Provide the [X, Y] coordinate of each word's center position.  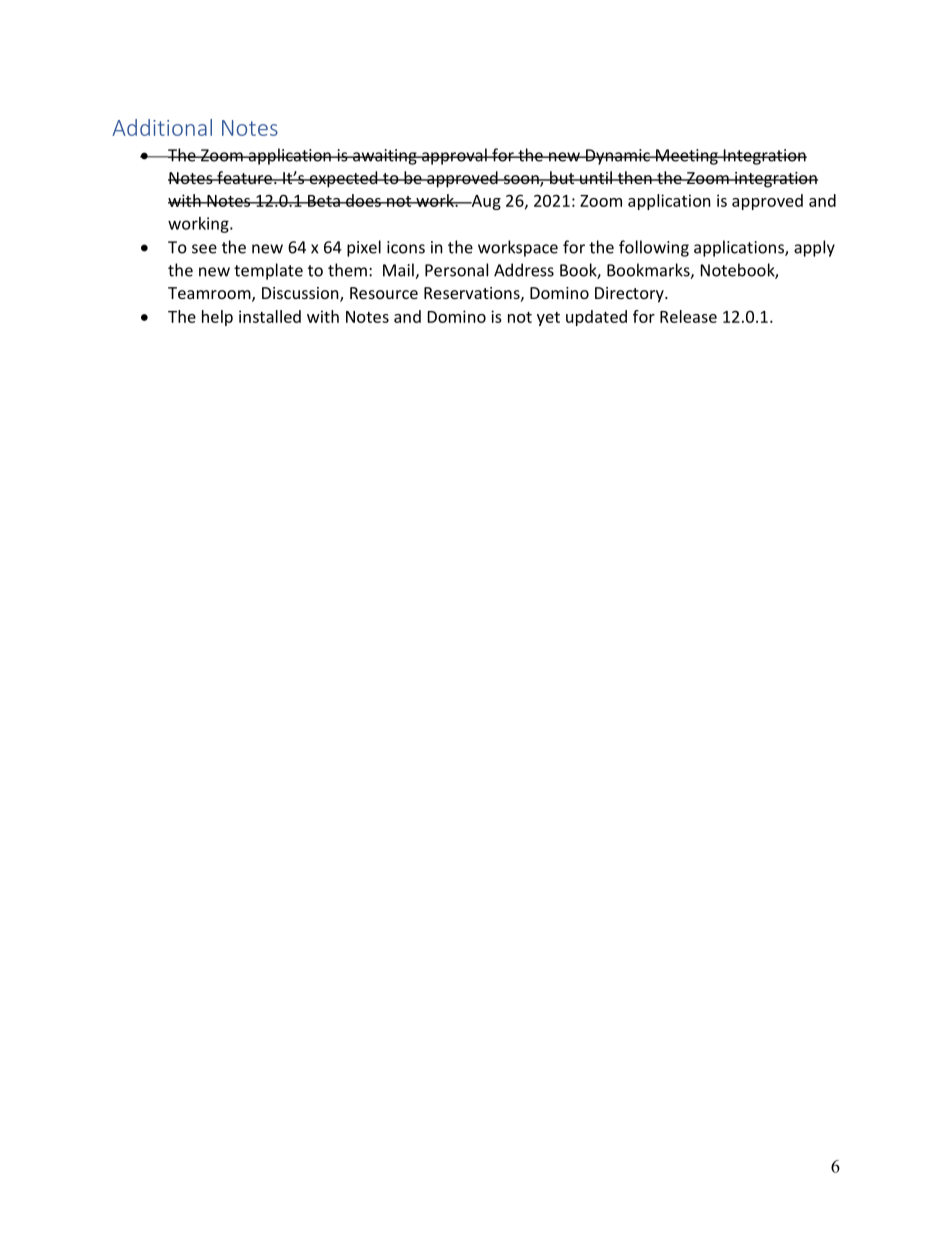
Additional [162, 127]
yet [548, 319]
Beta [324, 201]
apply [814, 248]
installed [270, 316]
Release [688, 316]
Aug [485, 202]
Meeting [687, 157]
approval [454, 156]
